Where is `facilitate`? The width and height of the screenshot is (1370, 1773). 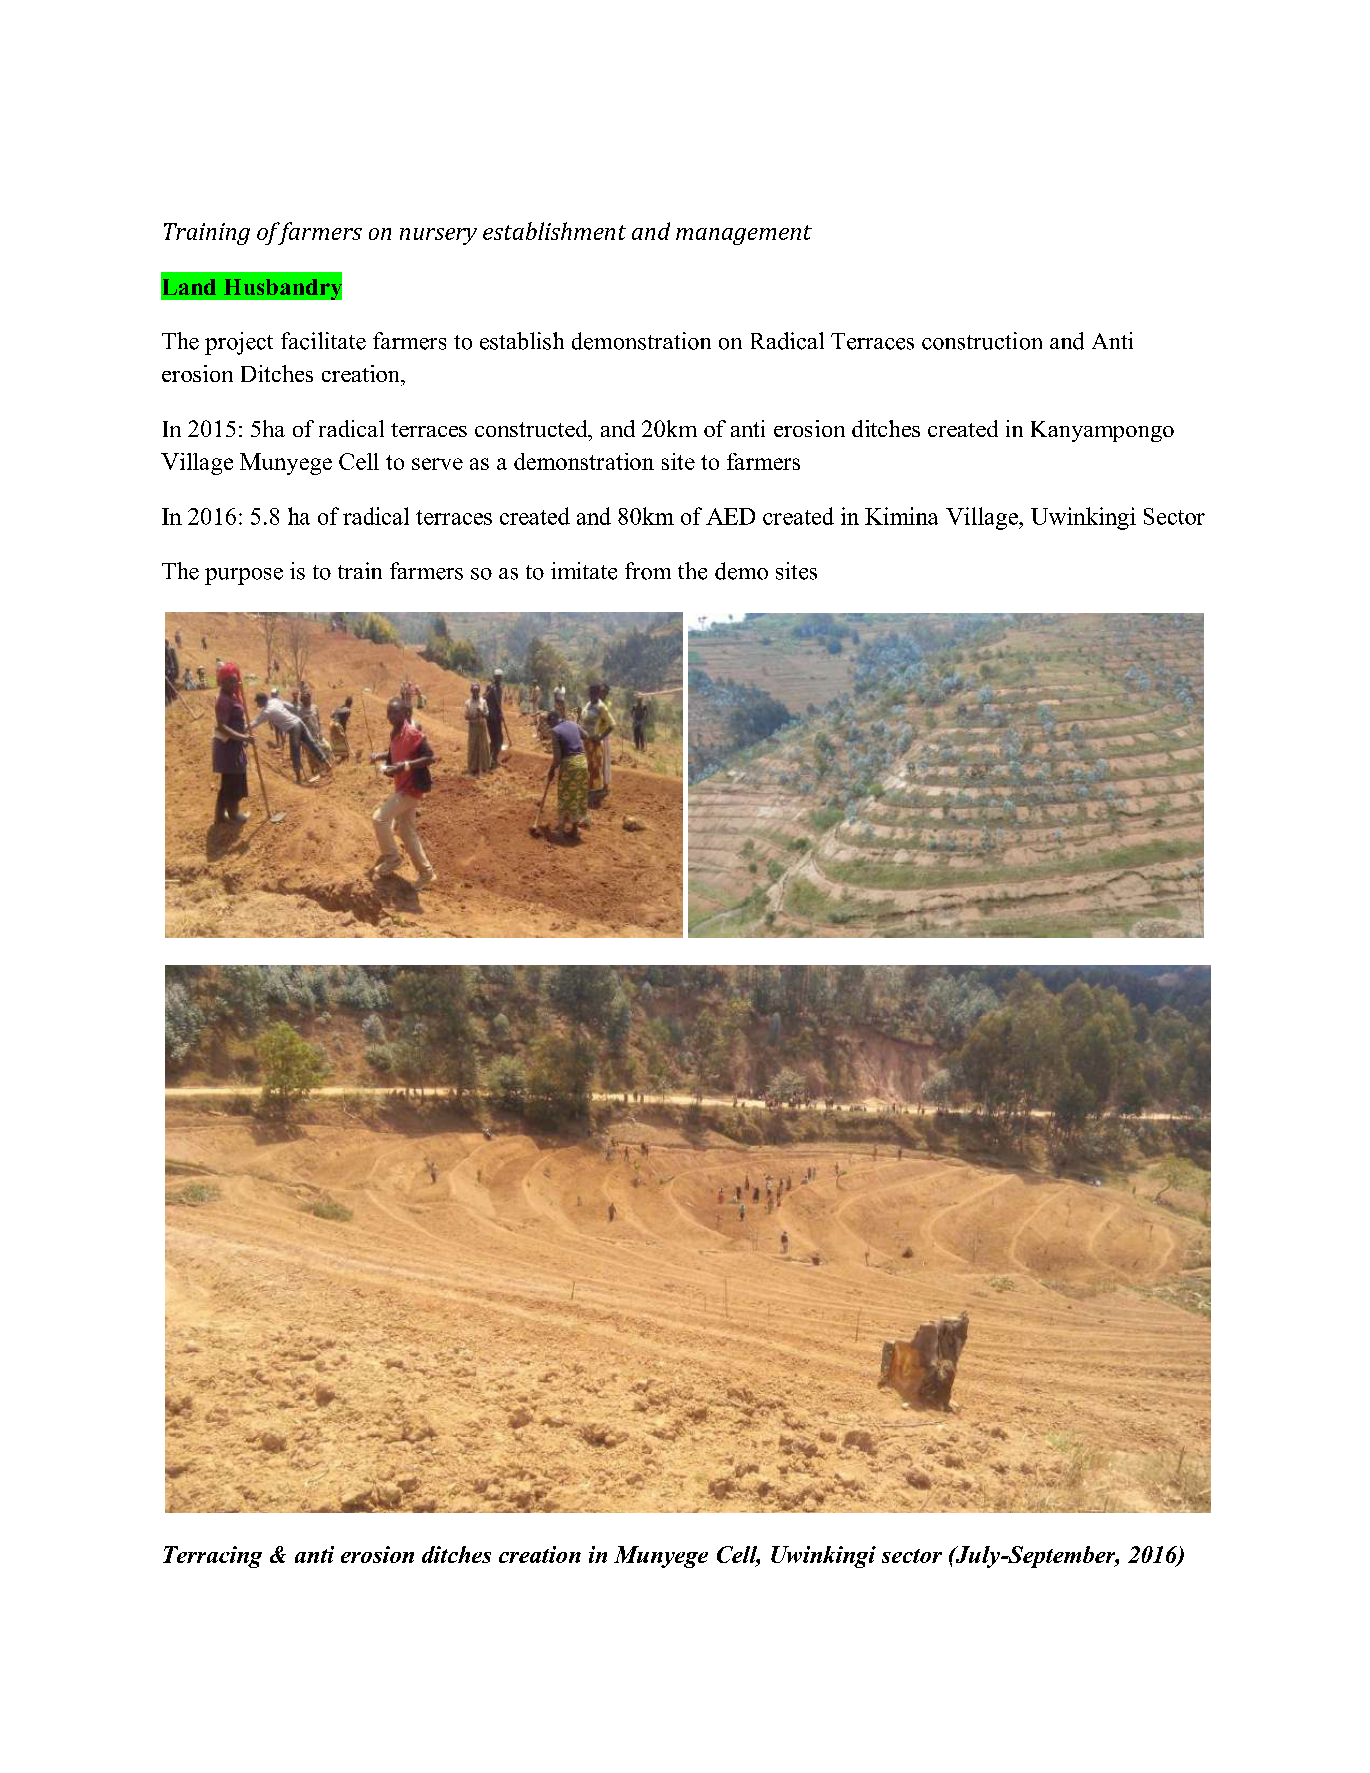
facilitate is located at coordinates (323, 341).
